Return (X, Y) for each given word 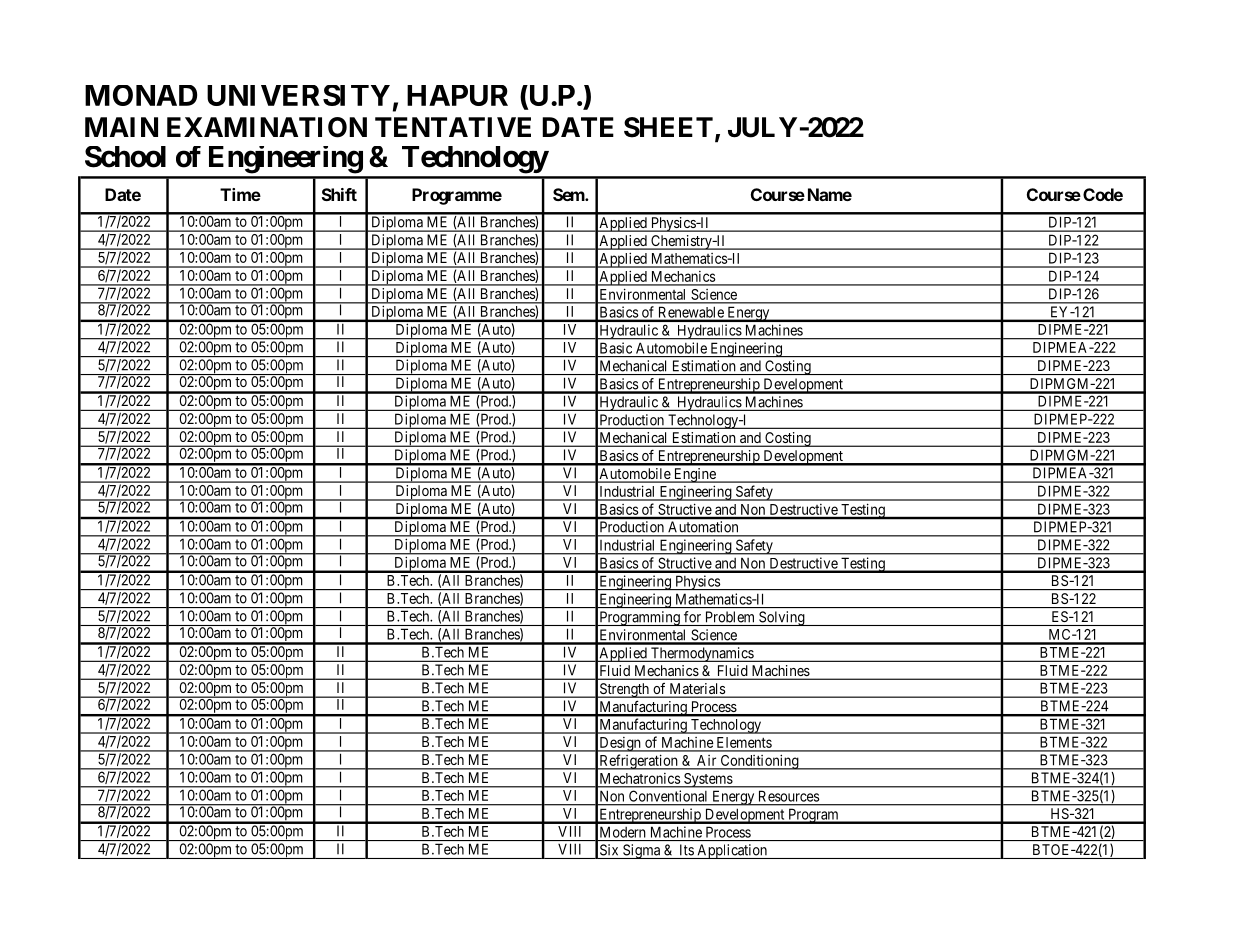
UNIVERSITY (298, 95)
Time (240, 194)
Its (687, 850)
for (692, 617)
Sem (569, 194)
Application (732, 851)
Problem (730, 617)
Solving (782, 618)
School (125, 157)
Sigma (642, 851)
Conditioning (759, 762)
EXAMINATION (267, 127)
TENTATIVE (453, 127)
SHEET (668, 127)
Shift (339, 194)
